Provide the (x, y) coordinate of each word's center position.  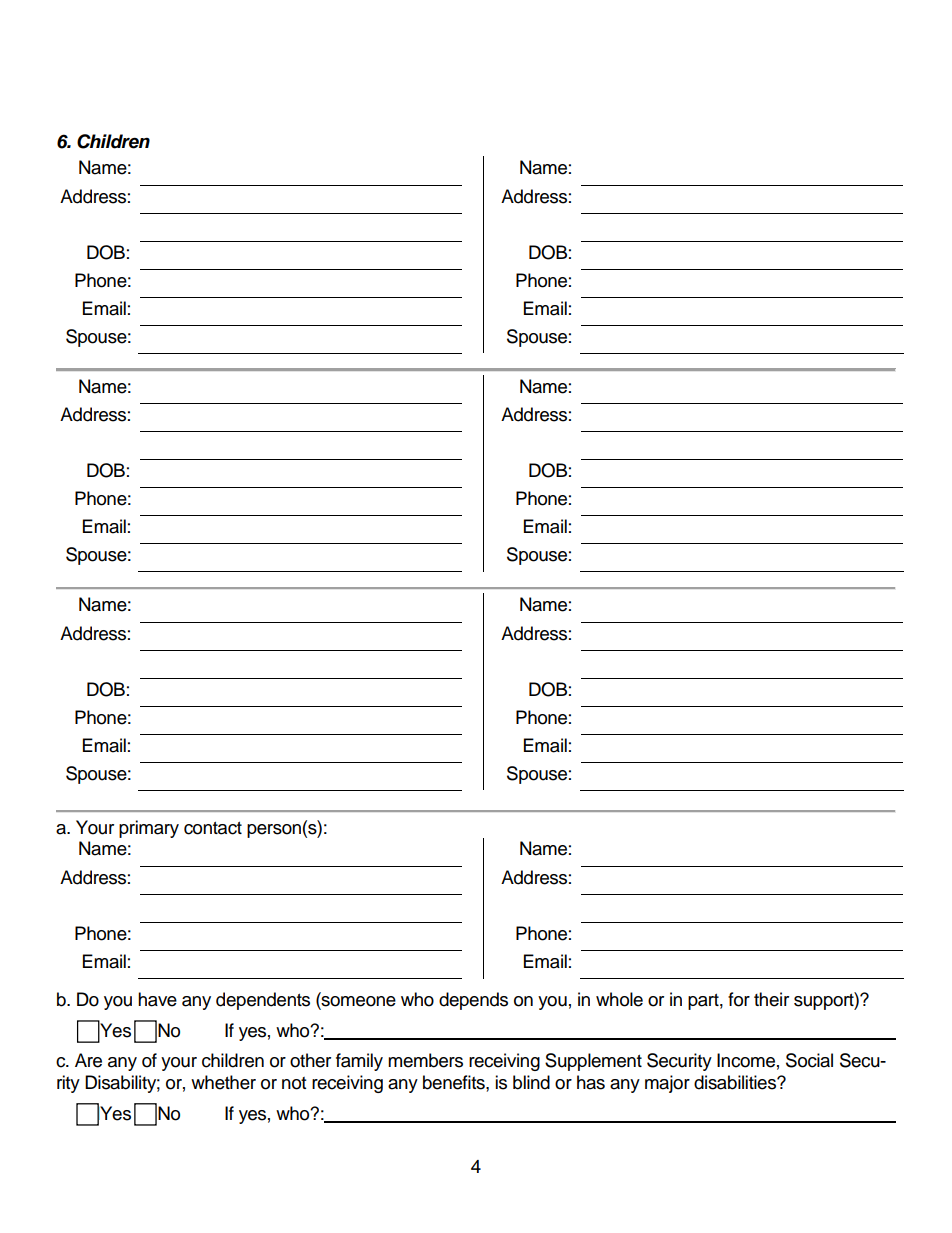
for (739, 999)
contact (213, 828)
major (667, 1084)
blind (531, 1082)
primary (149, 829)
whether (223, 1082)
